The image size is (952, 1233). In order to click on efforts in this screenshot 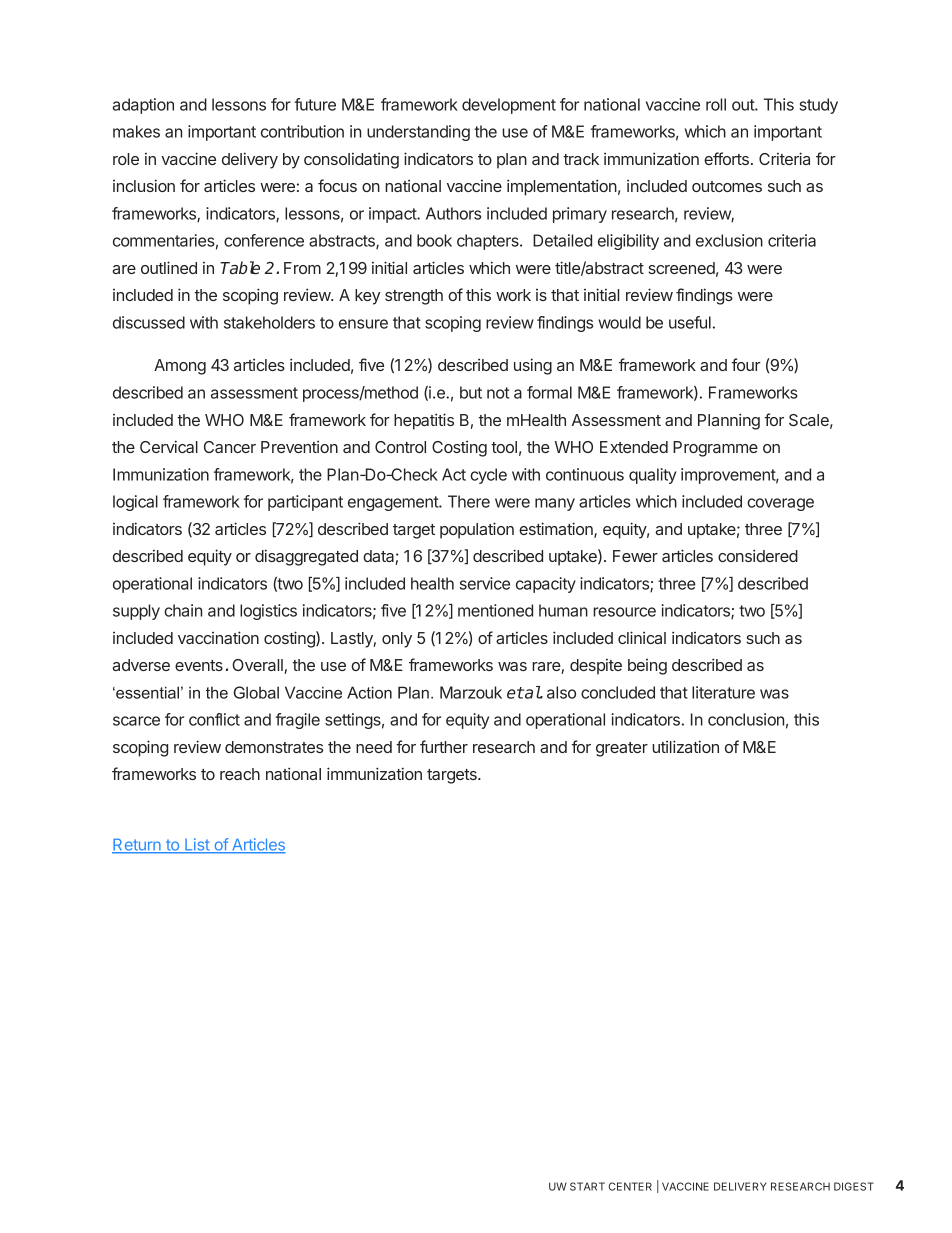, I will do `click(726, 158)`.
